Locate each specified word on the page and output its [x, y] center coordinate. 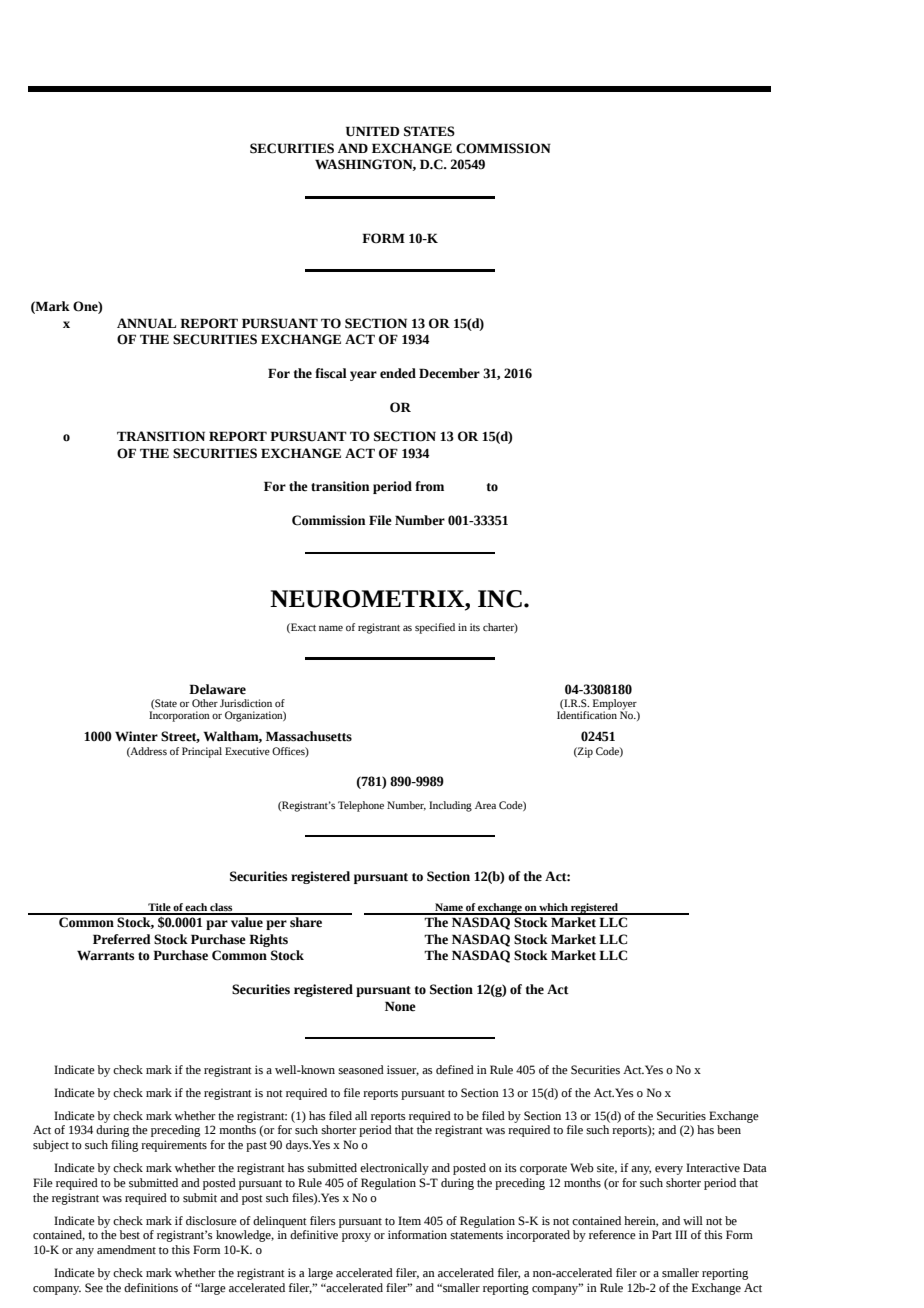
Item [409, 1221]
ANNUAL [146, 323]
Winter [136, 736]
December [449, 373]
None [400, 1006]
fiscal [331, 373]
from [429, 486]
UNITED [372, 131]
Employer [615, 705]
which [553, 908]
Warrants [105, 955]
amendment [126, 1250]
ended [398, 373]
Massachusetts [309, 736]
